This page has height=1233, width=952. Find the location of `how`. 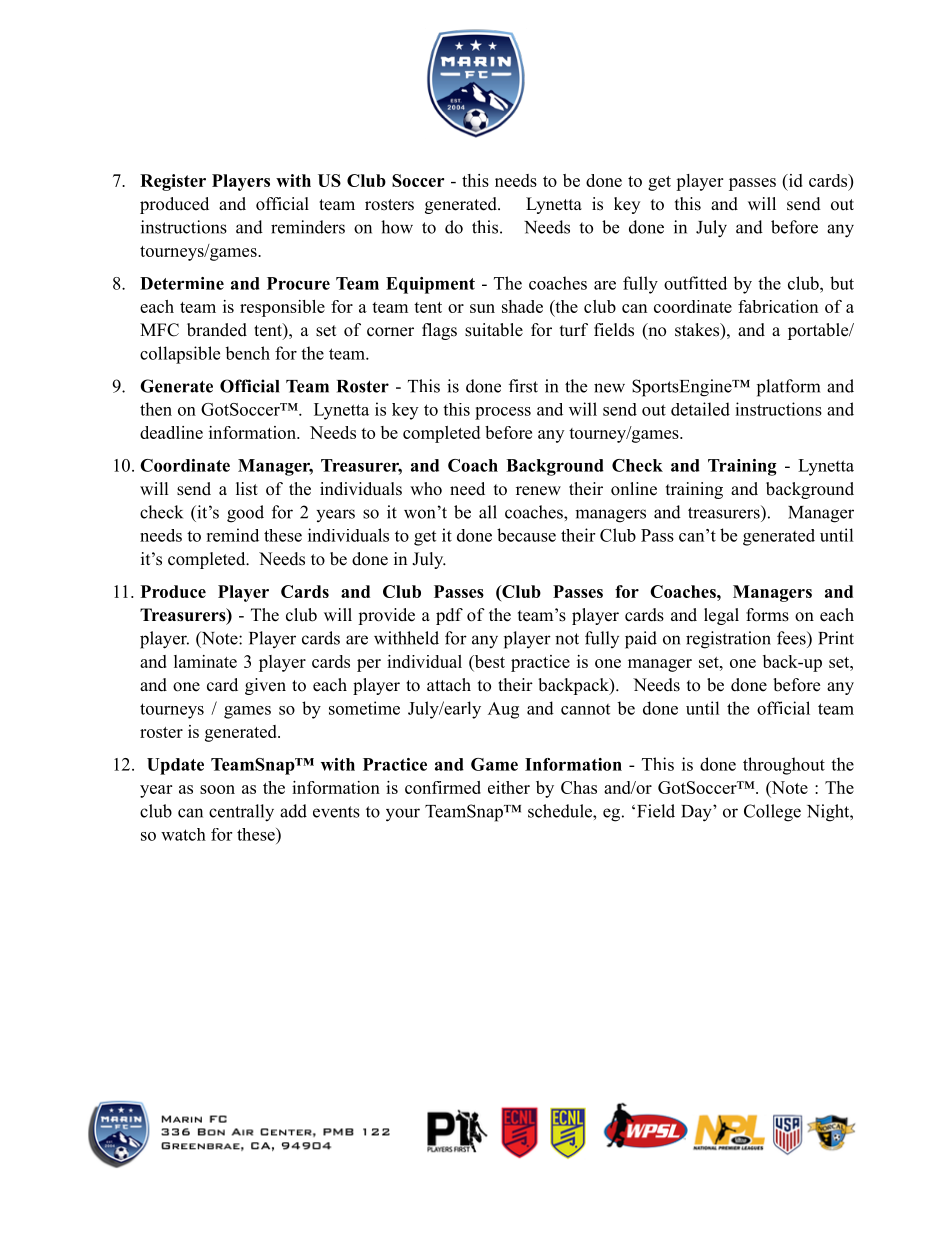

how is located at coordinates (397, 227).
